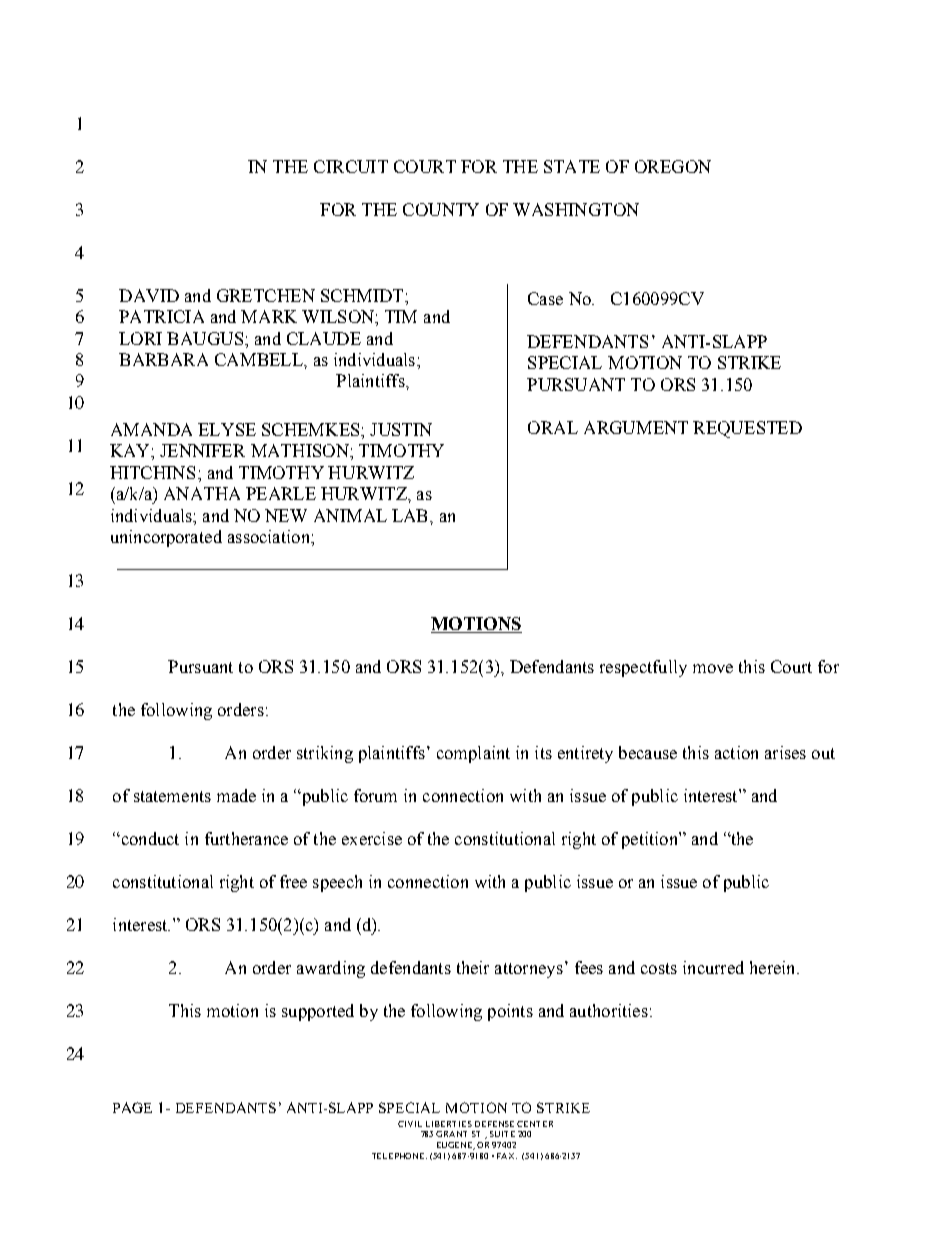 The height and width of the image is (1233, 952). I want to click on complaint, so click(473, 754).
